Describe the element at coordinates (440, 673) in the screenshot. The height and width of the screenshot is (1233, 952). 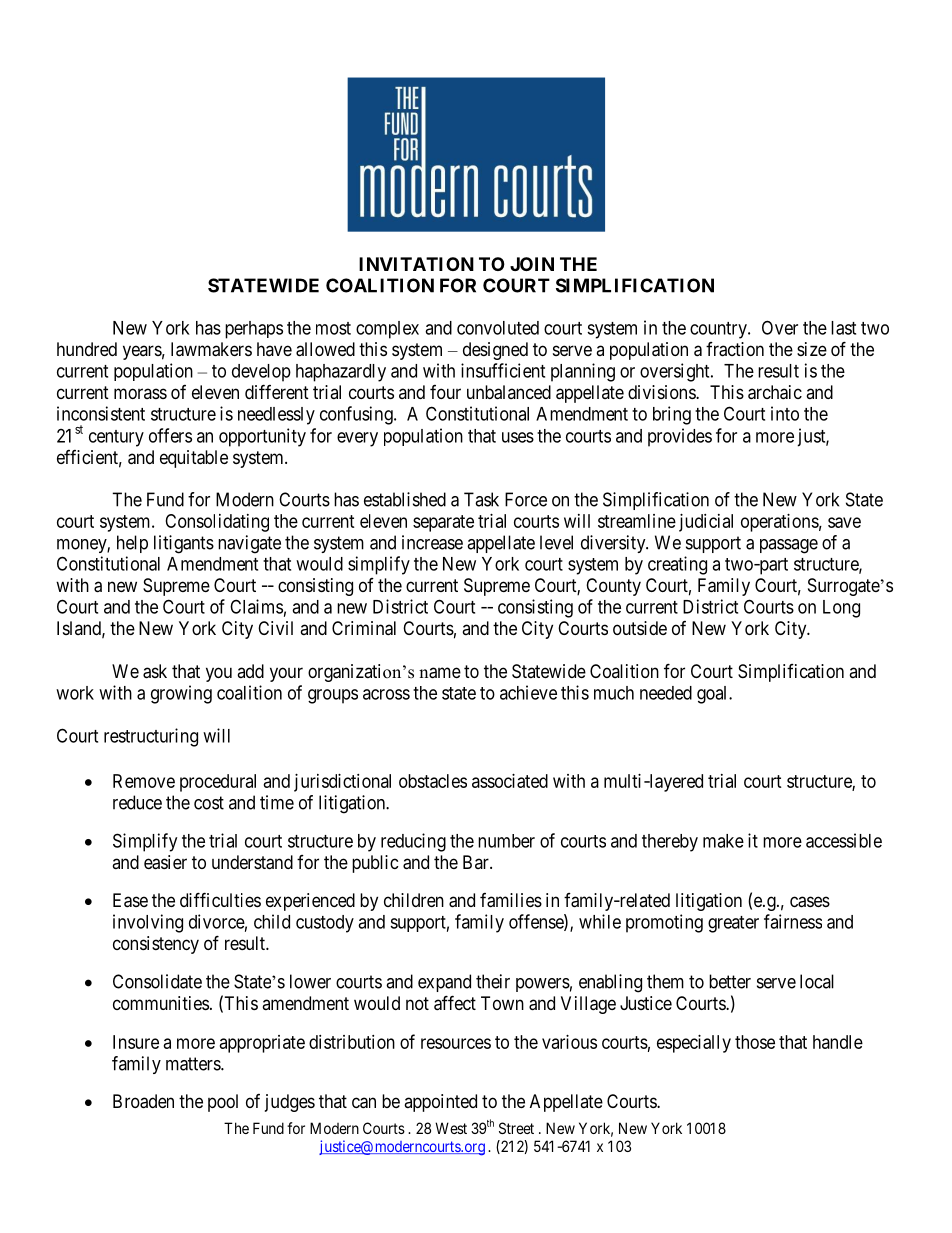
I see `name` at that location.
